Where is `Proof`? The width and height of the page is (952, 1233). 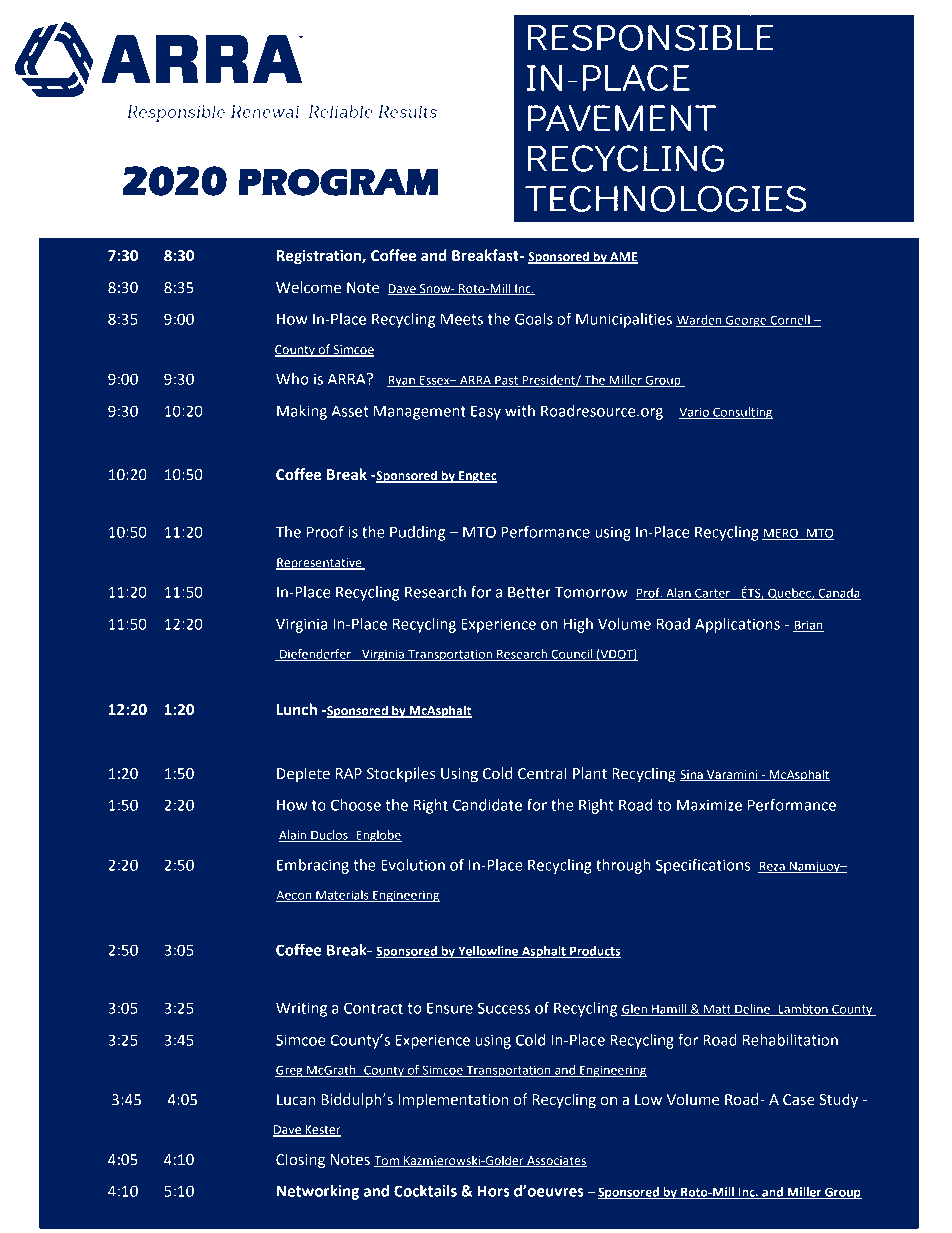 Proof is located at coordinates (325, 531).
